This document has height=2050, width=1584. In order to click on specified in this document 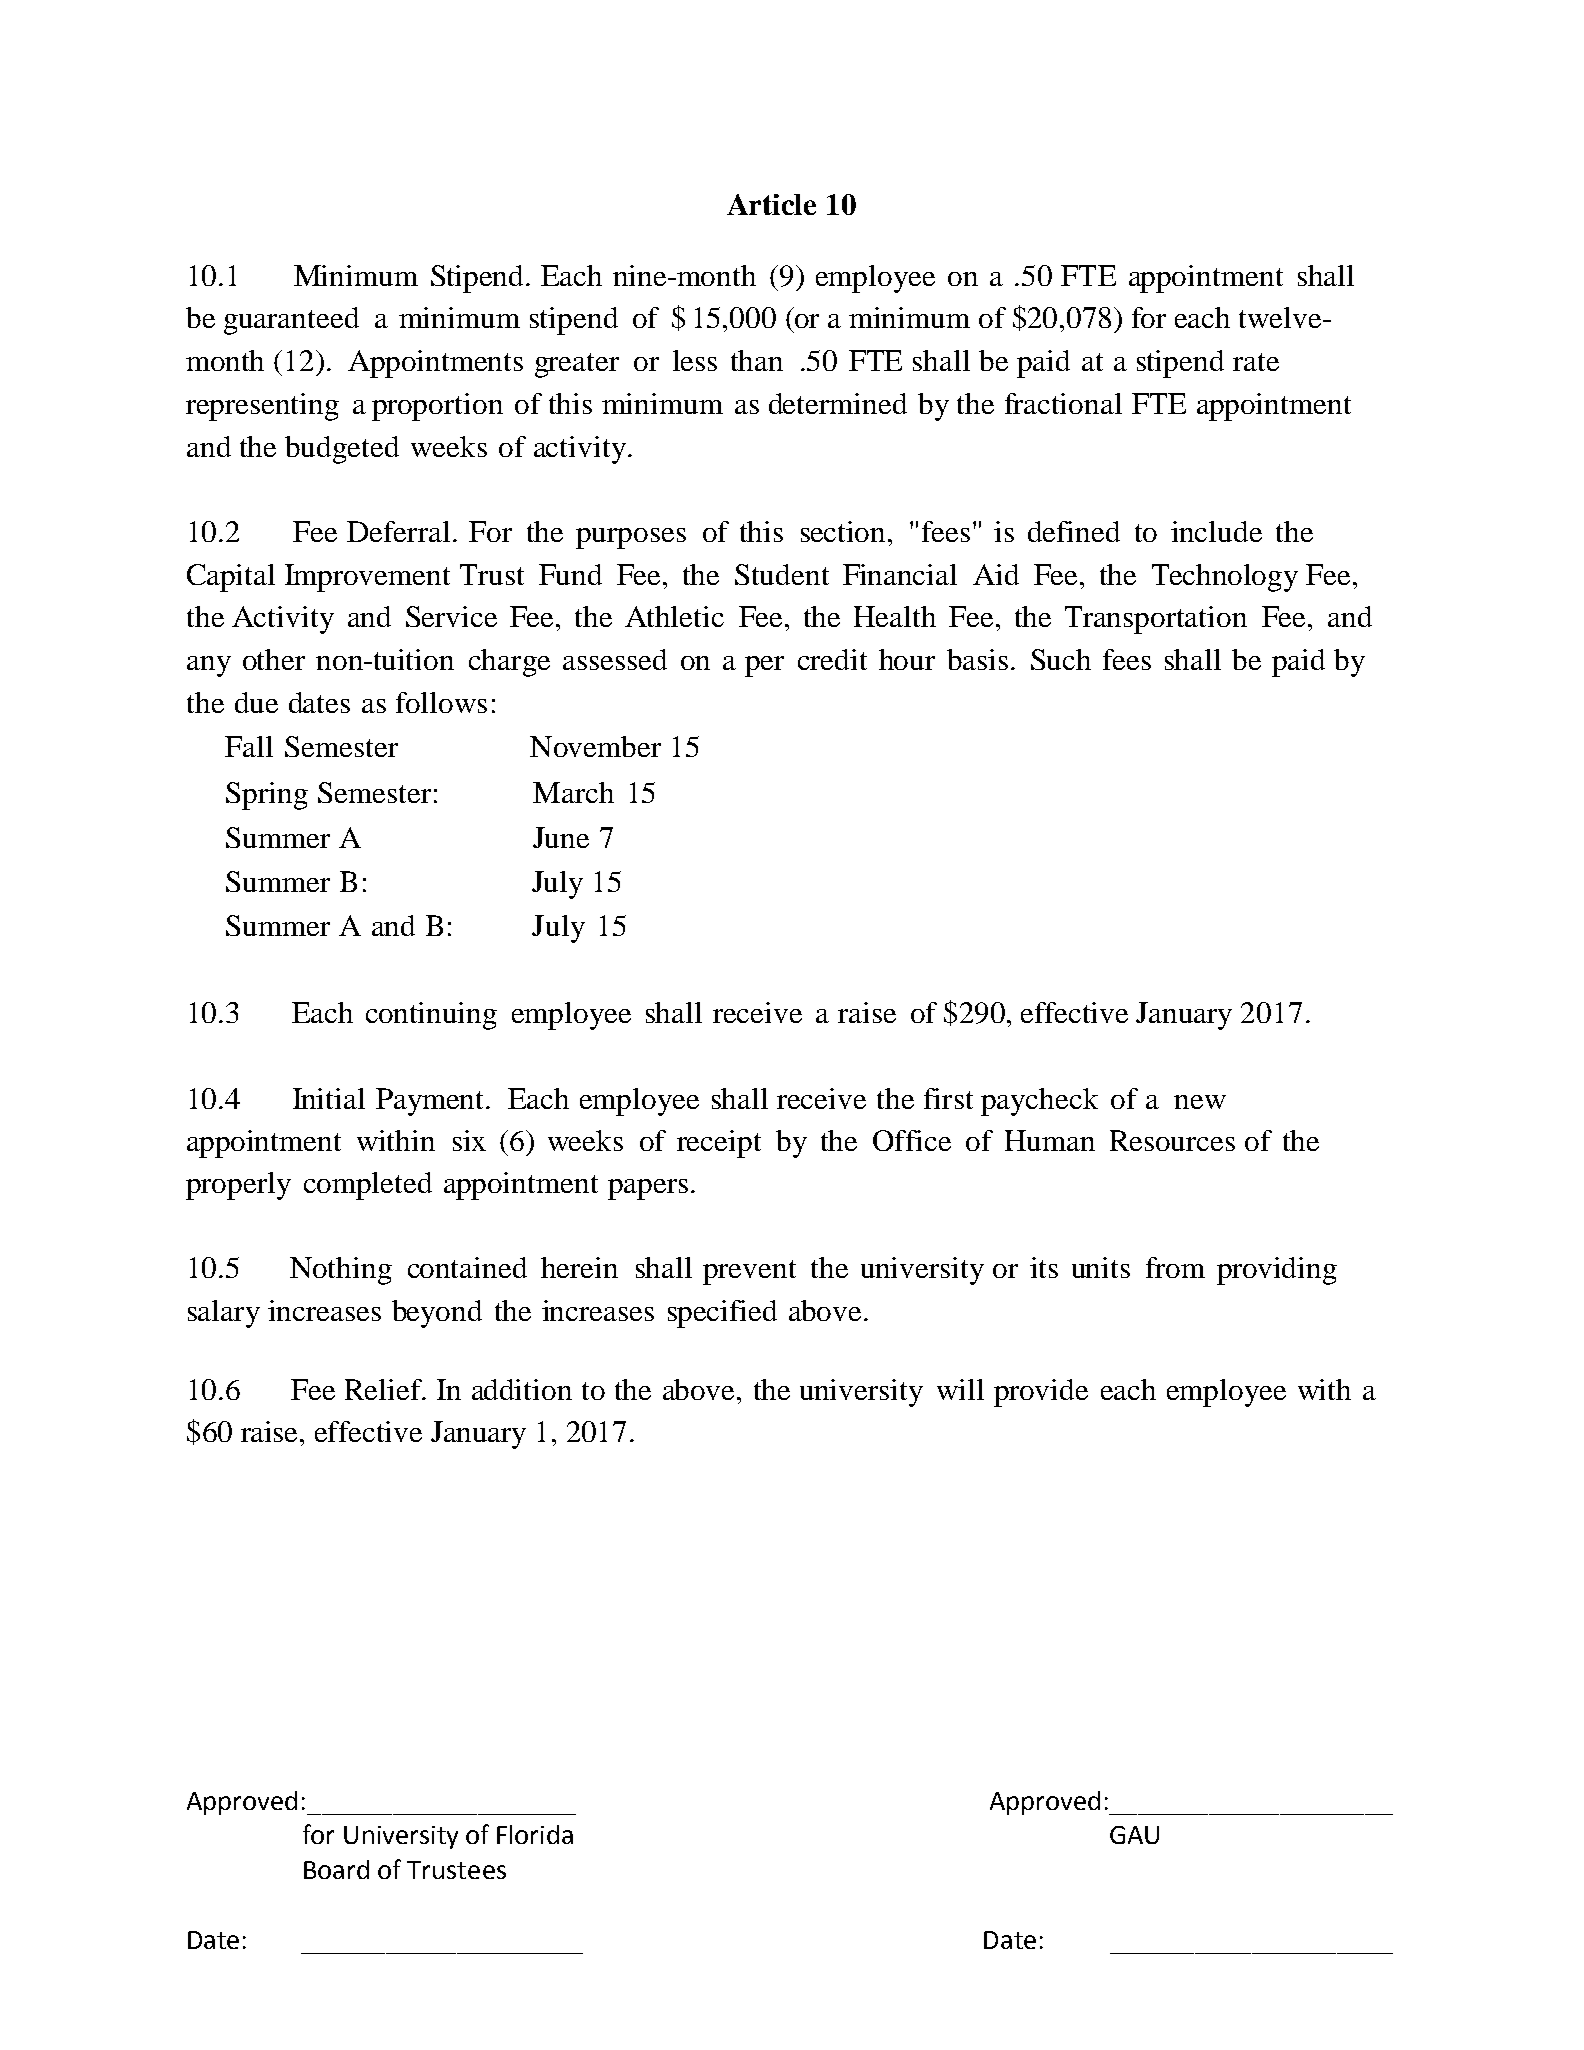, I will do `click(722, 1314)`.
